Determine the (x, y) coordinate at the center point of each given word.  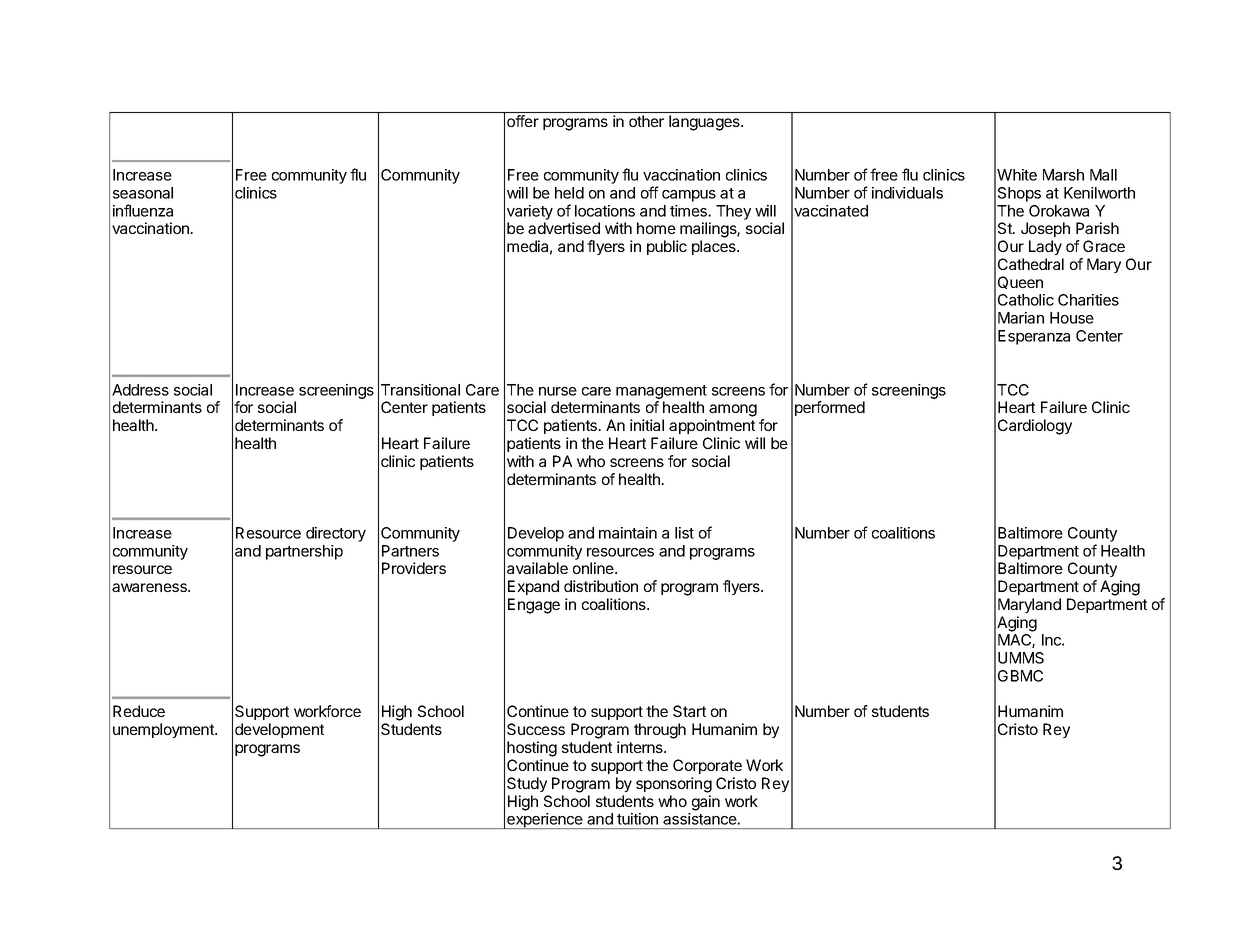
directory (336, 534)
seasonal (143, 193)
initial (647, 425)
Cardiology (1035, 427)
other (646, 121)
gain (706, 803)
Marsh (1063, 175)
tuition (637, 819)
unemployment (164, 730)
